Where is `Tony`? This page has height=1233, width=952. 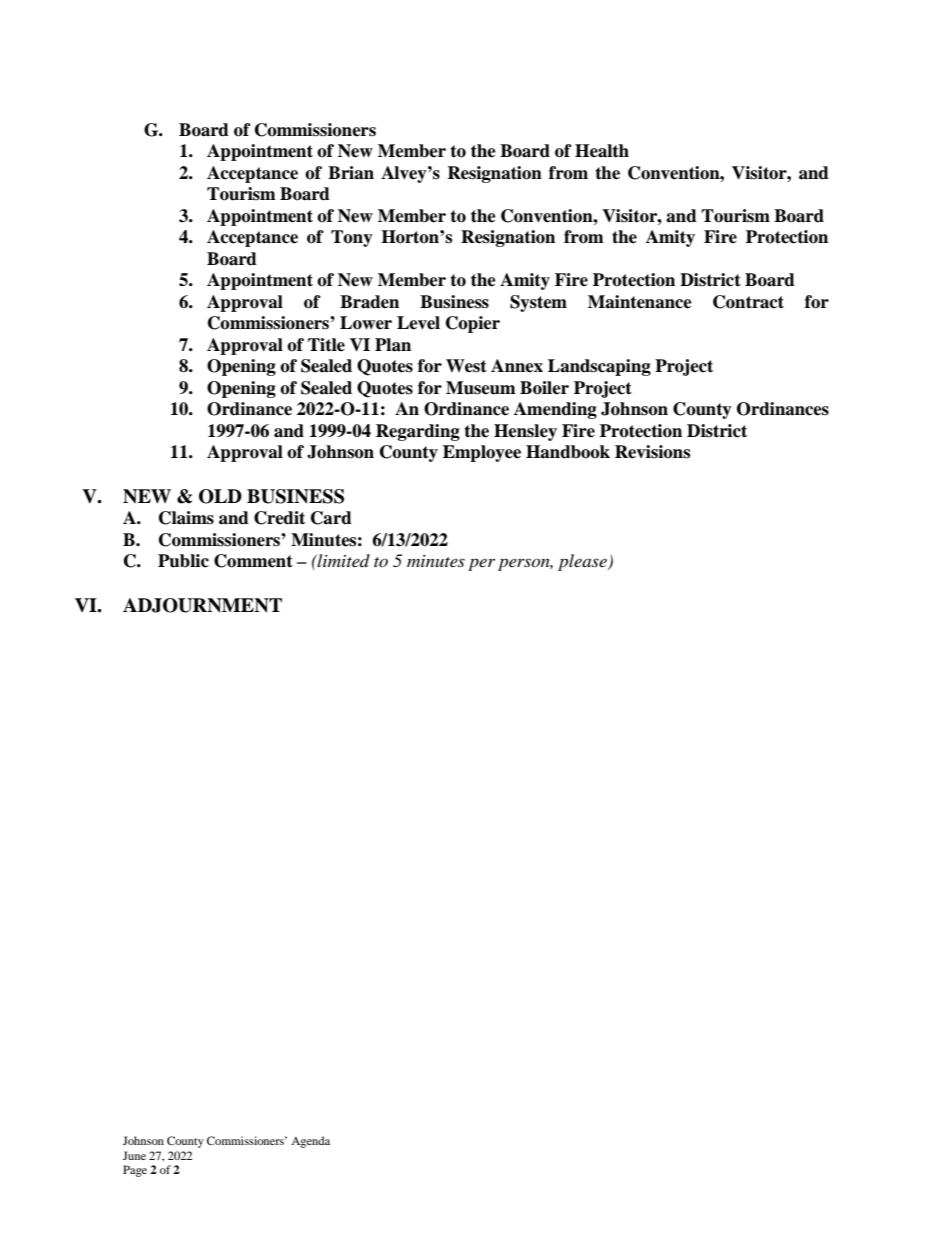 Tony is located at coordinates (352, 238).
